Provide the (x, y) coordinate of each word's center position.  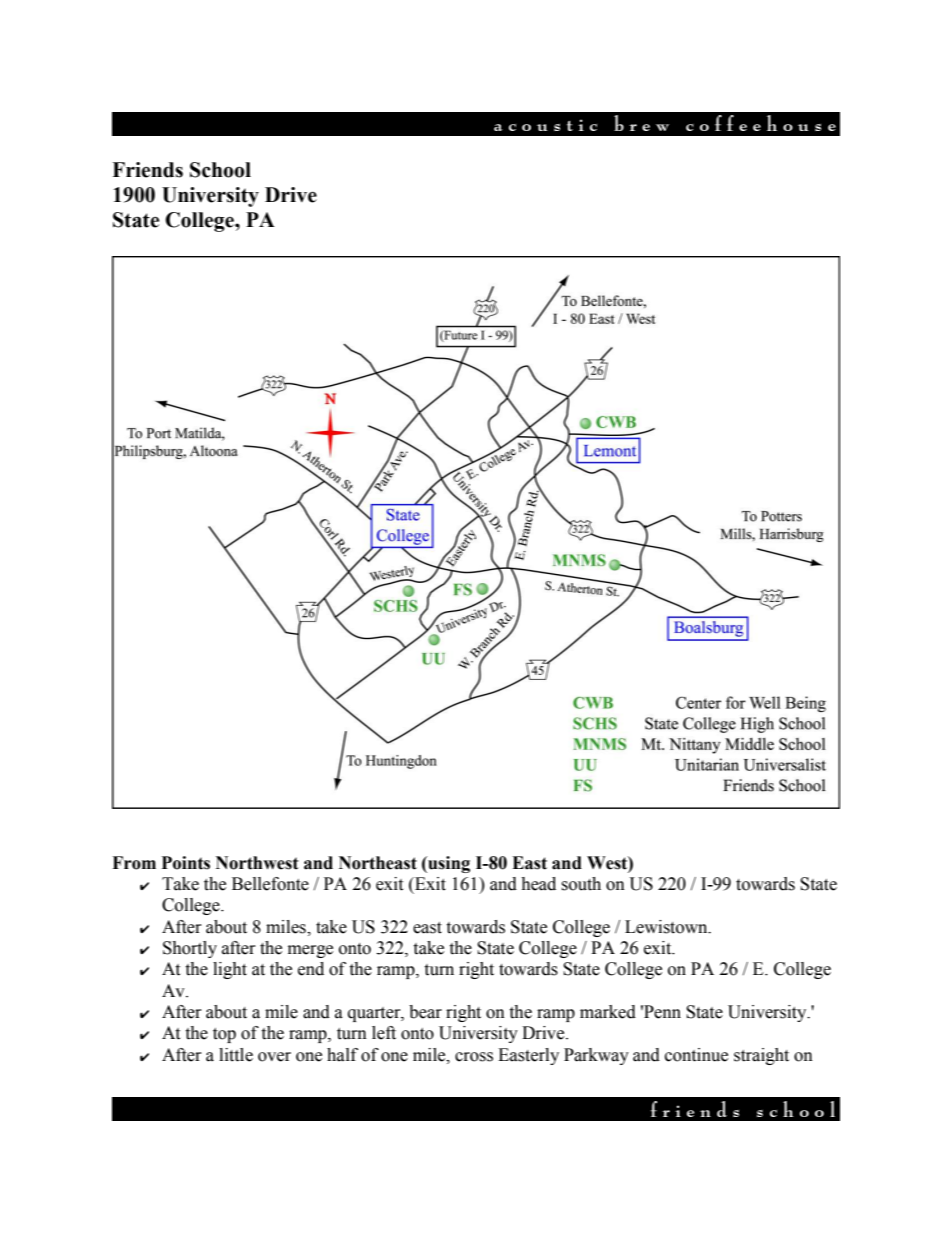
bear (425, 1012)
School (220, 170)
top (224, 1035)
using (448, 864)
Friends (147, 170)
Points (186, 863)
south (581, 884)
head (538, 884)
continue (696, 1055)
